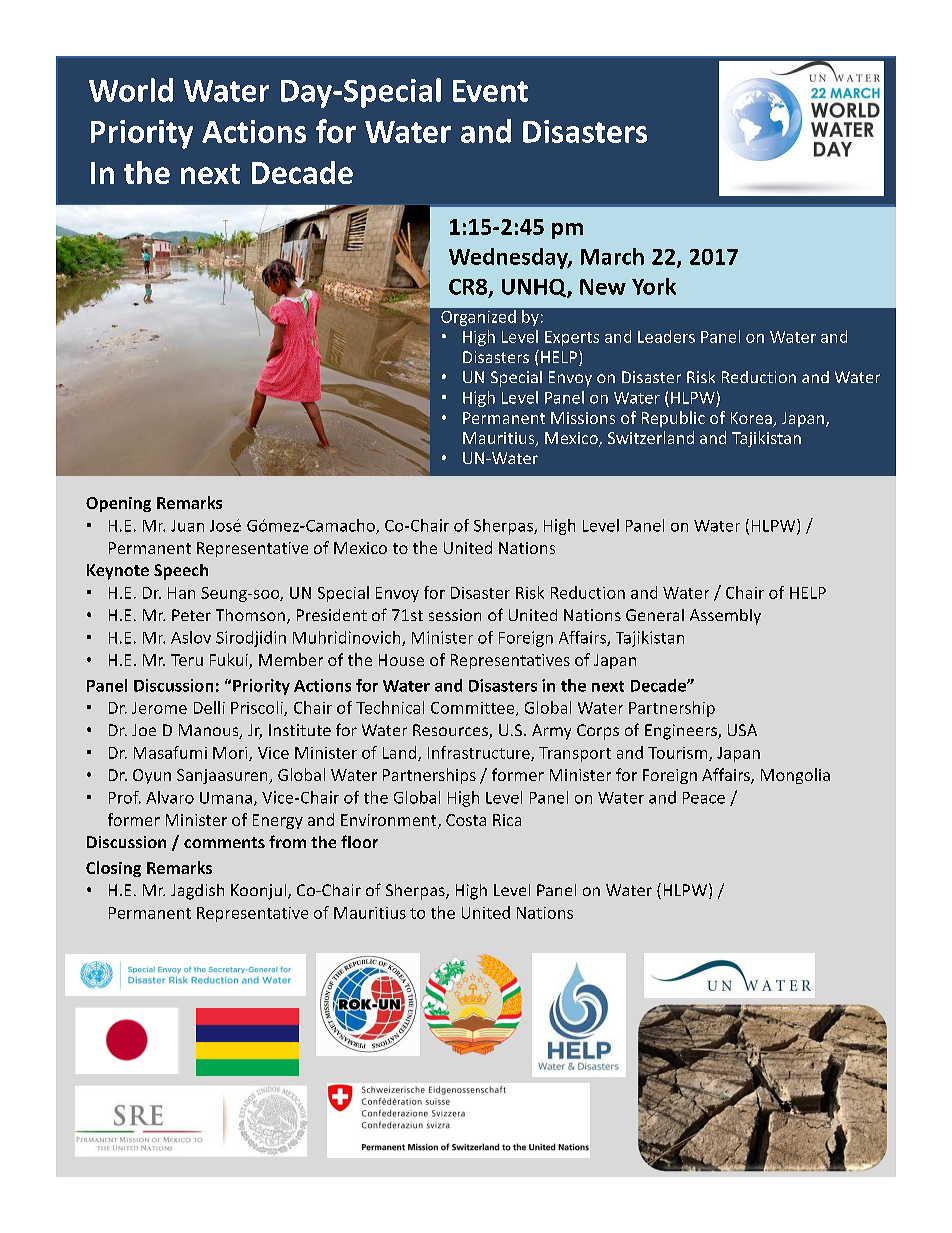 The width and height of the document is (952, 1233). Describe the element at coordinates (224, 842) in the document. I see `comments` at that location.
